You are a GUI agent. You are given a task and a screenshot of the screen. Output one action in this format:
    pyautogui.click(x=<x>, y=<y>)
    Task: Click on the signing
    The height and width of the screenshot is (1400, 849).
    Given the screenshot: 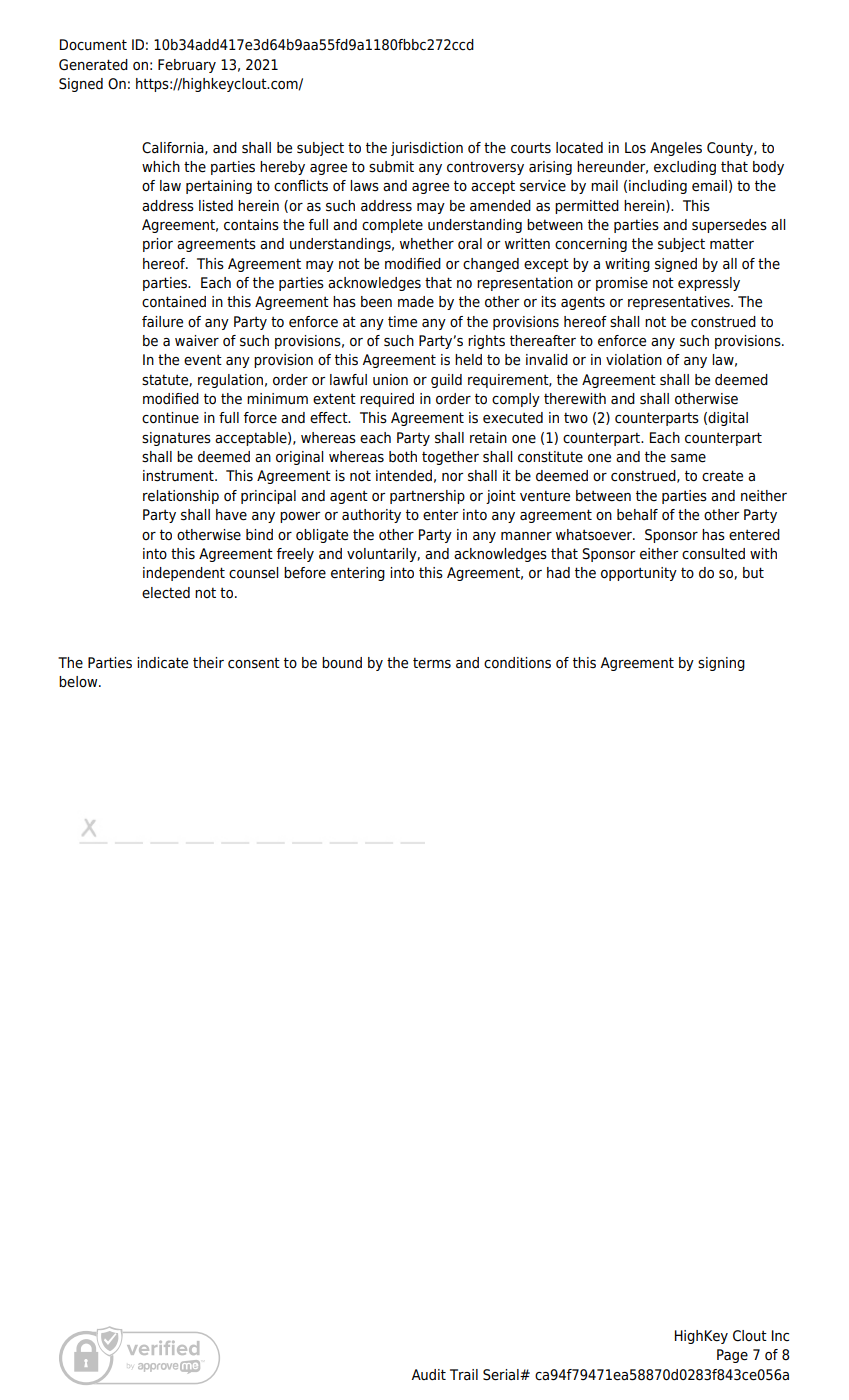 What is the action you would take?
    pyautogui.click(x=721, y=664)
